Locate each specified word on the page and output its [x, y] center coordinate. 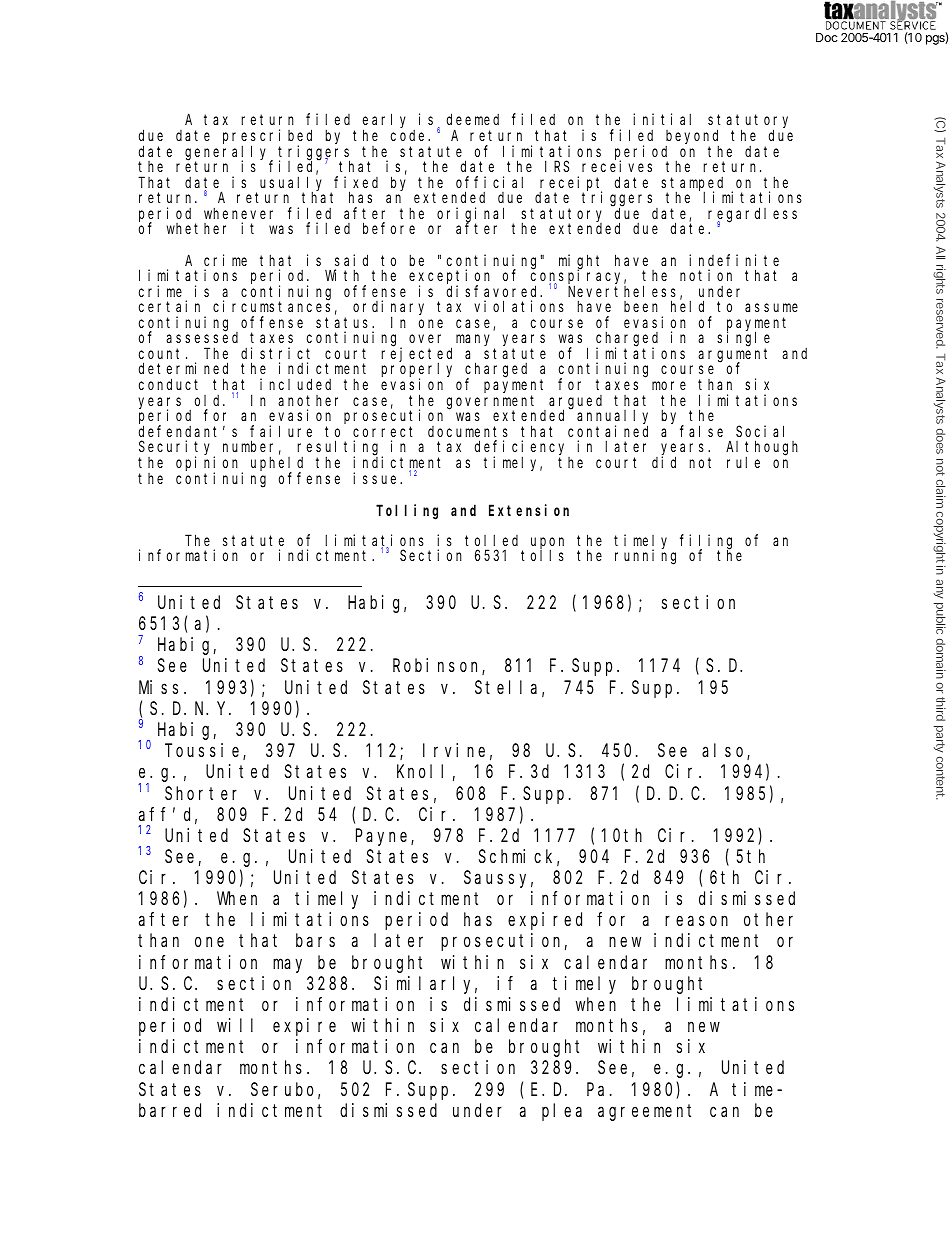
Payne [384, 837]
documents [468, 431]
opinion [209, 464]
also [725, 751]
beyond [692, 137]
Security [177, 449]
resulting [340, 449]
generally [228, 153]
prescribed [267, 137]
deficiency [522, 449]
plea [562, 1112]
